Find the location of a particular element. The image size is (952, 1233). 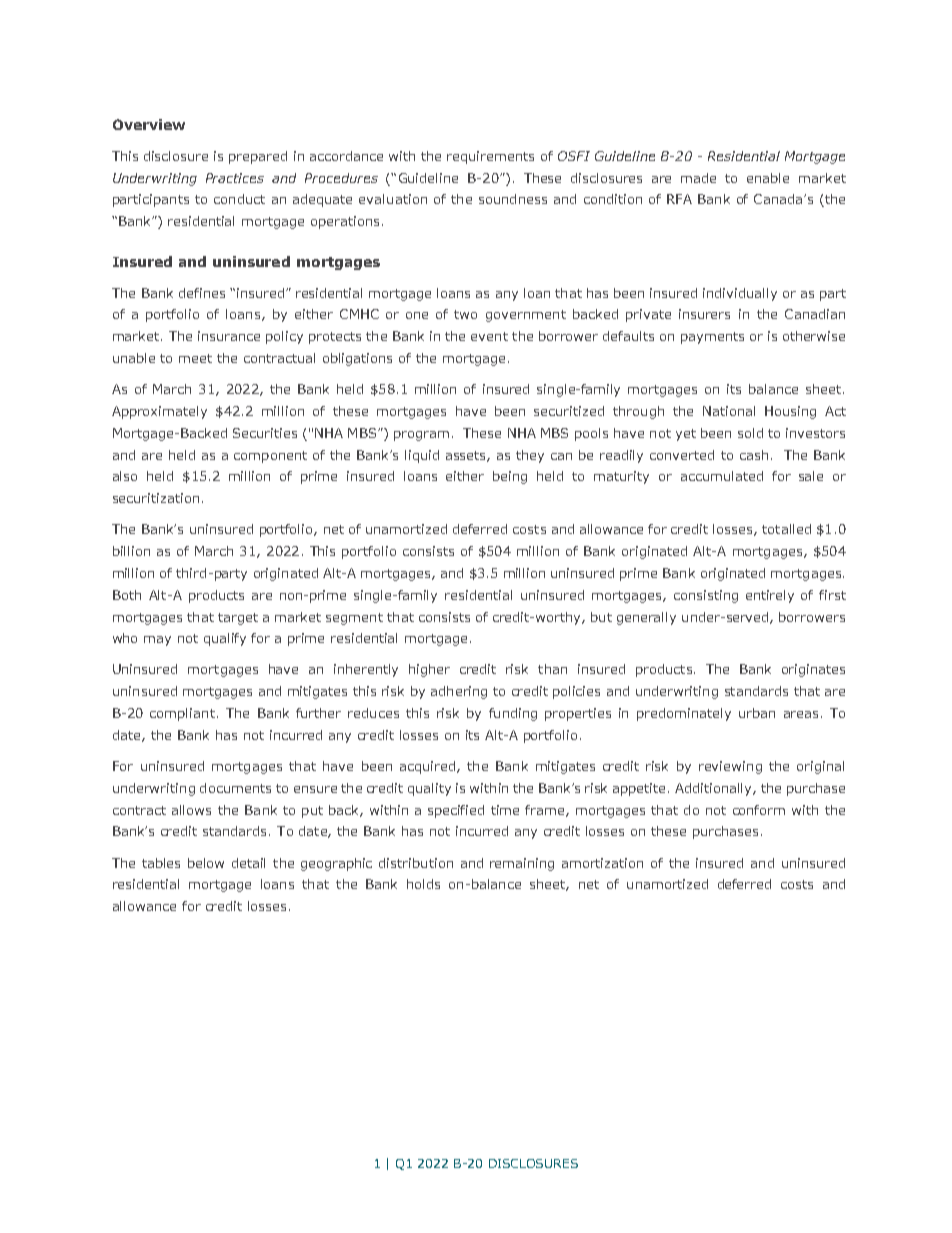

securitization is located at coordinates (156, 498).
